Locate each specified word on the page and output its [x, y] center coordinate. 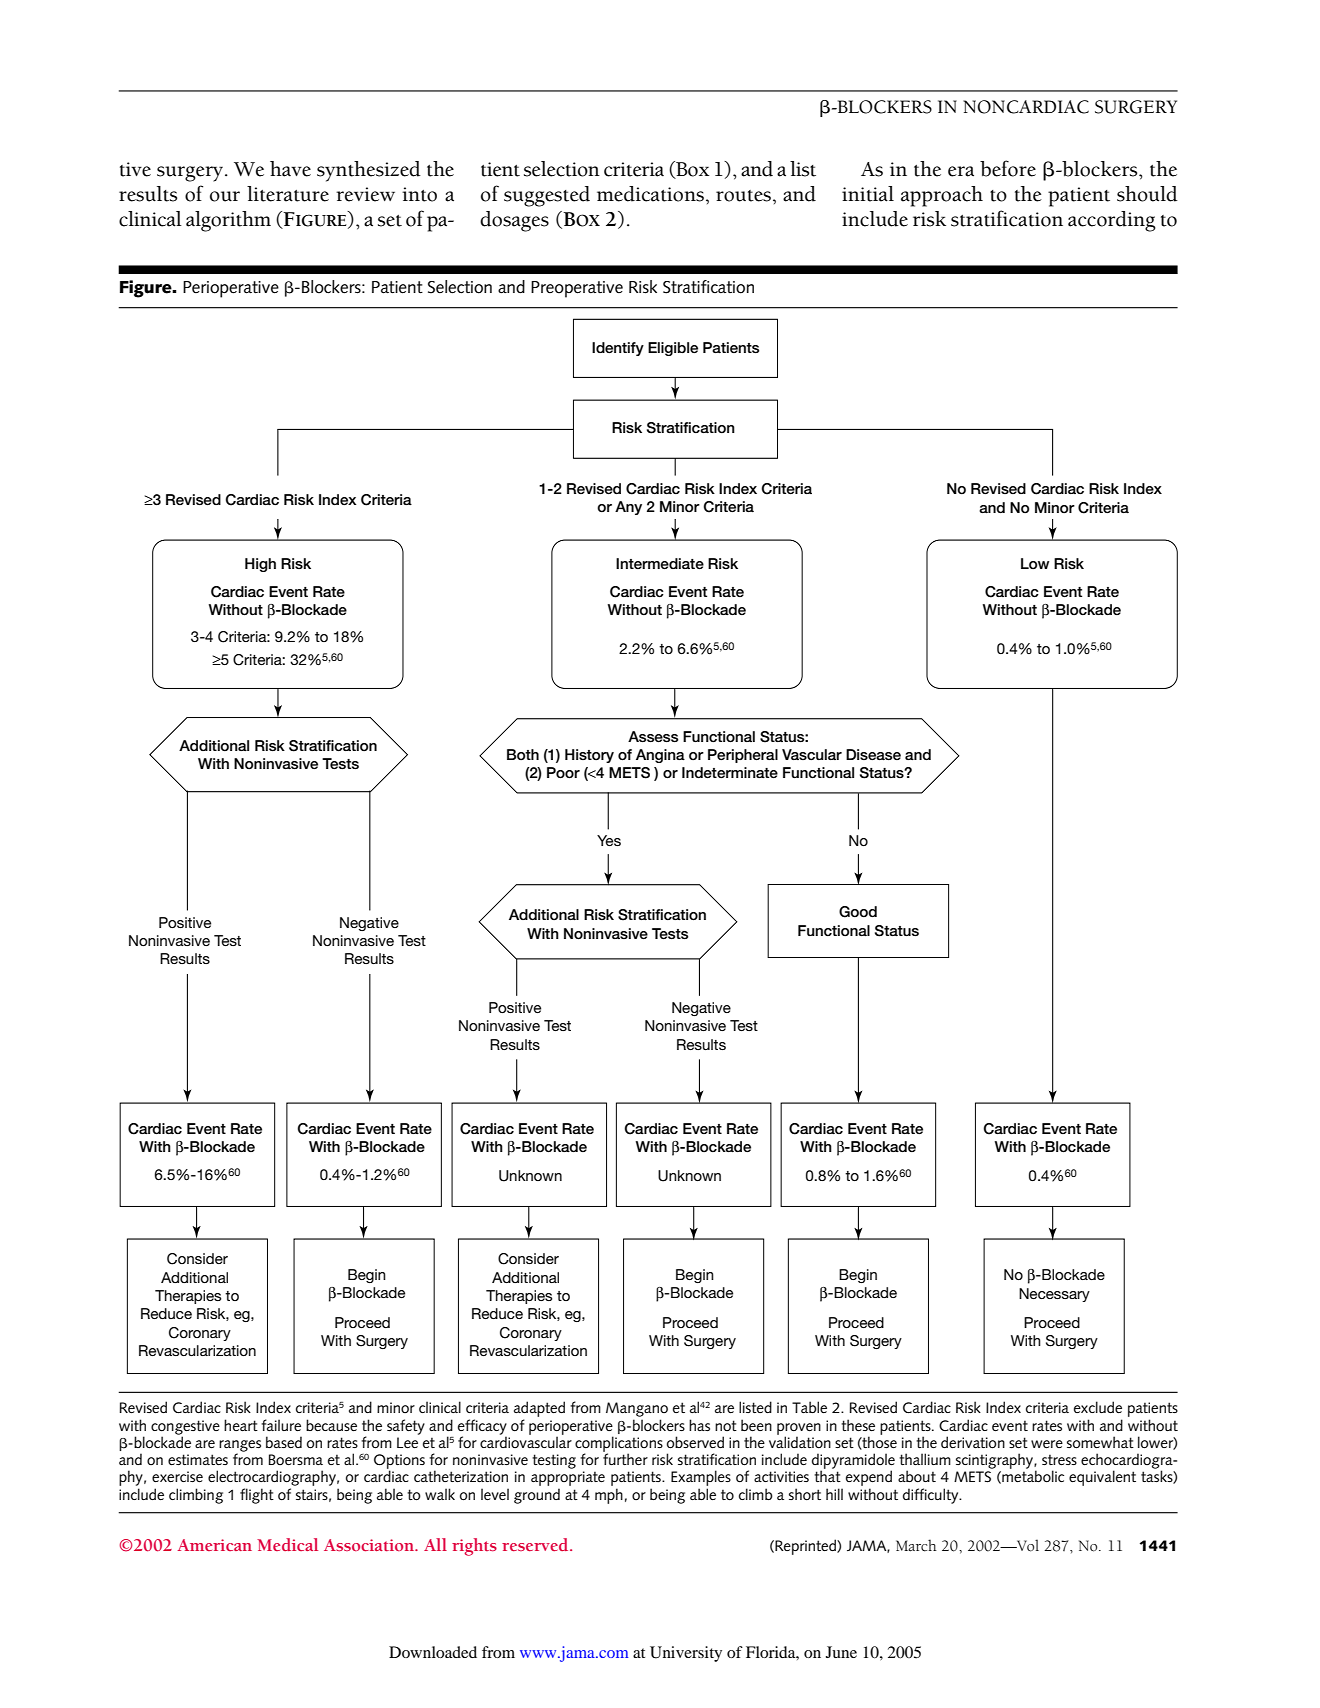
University [686, 1654]
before [1008, 168]
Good [858, 912]
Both [523, 754]
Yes [609, 840]
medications [650, 194]
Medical [287, 1544]
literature [288, 194]
